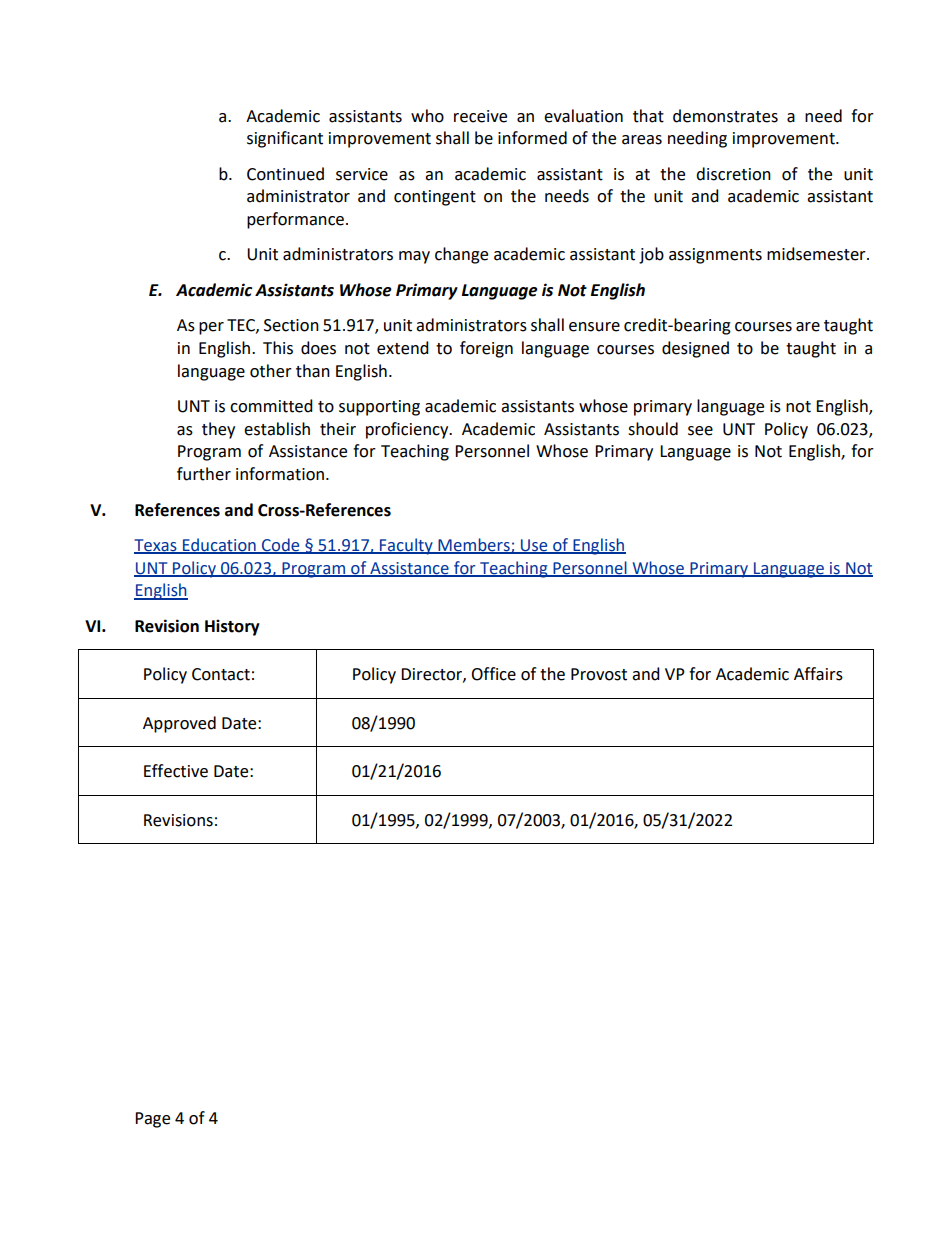 The width and height of the screenshot is (952, 1233). What do you see at coordinates (733, 174) in the screenshot?
I see `discretion` at bounding box center [733, 174].
